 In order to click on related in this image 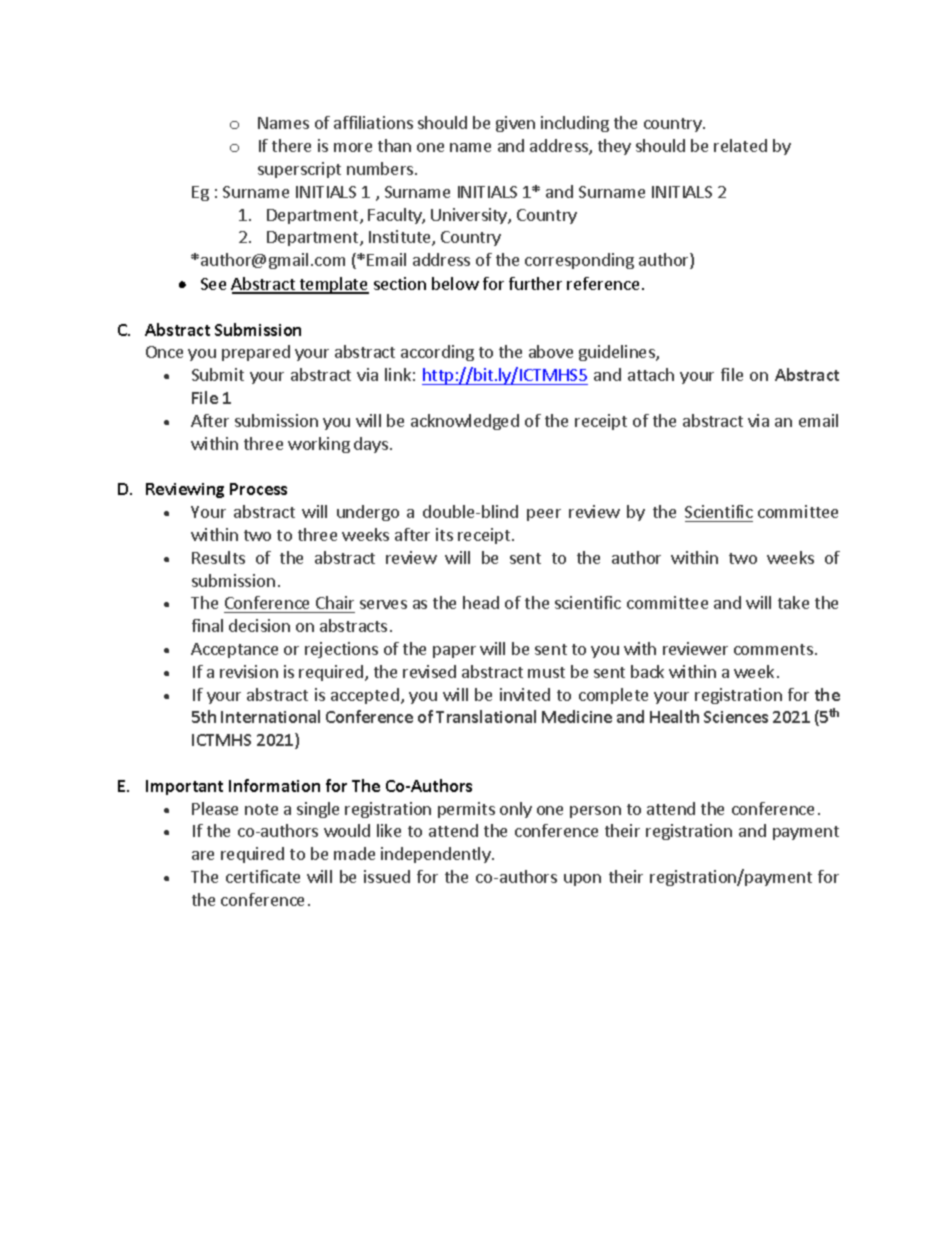, I will do `click(740, 145)`.
